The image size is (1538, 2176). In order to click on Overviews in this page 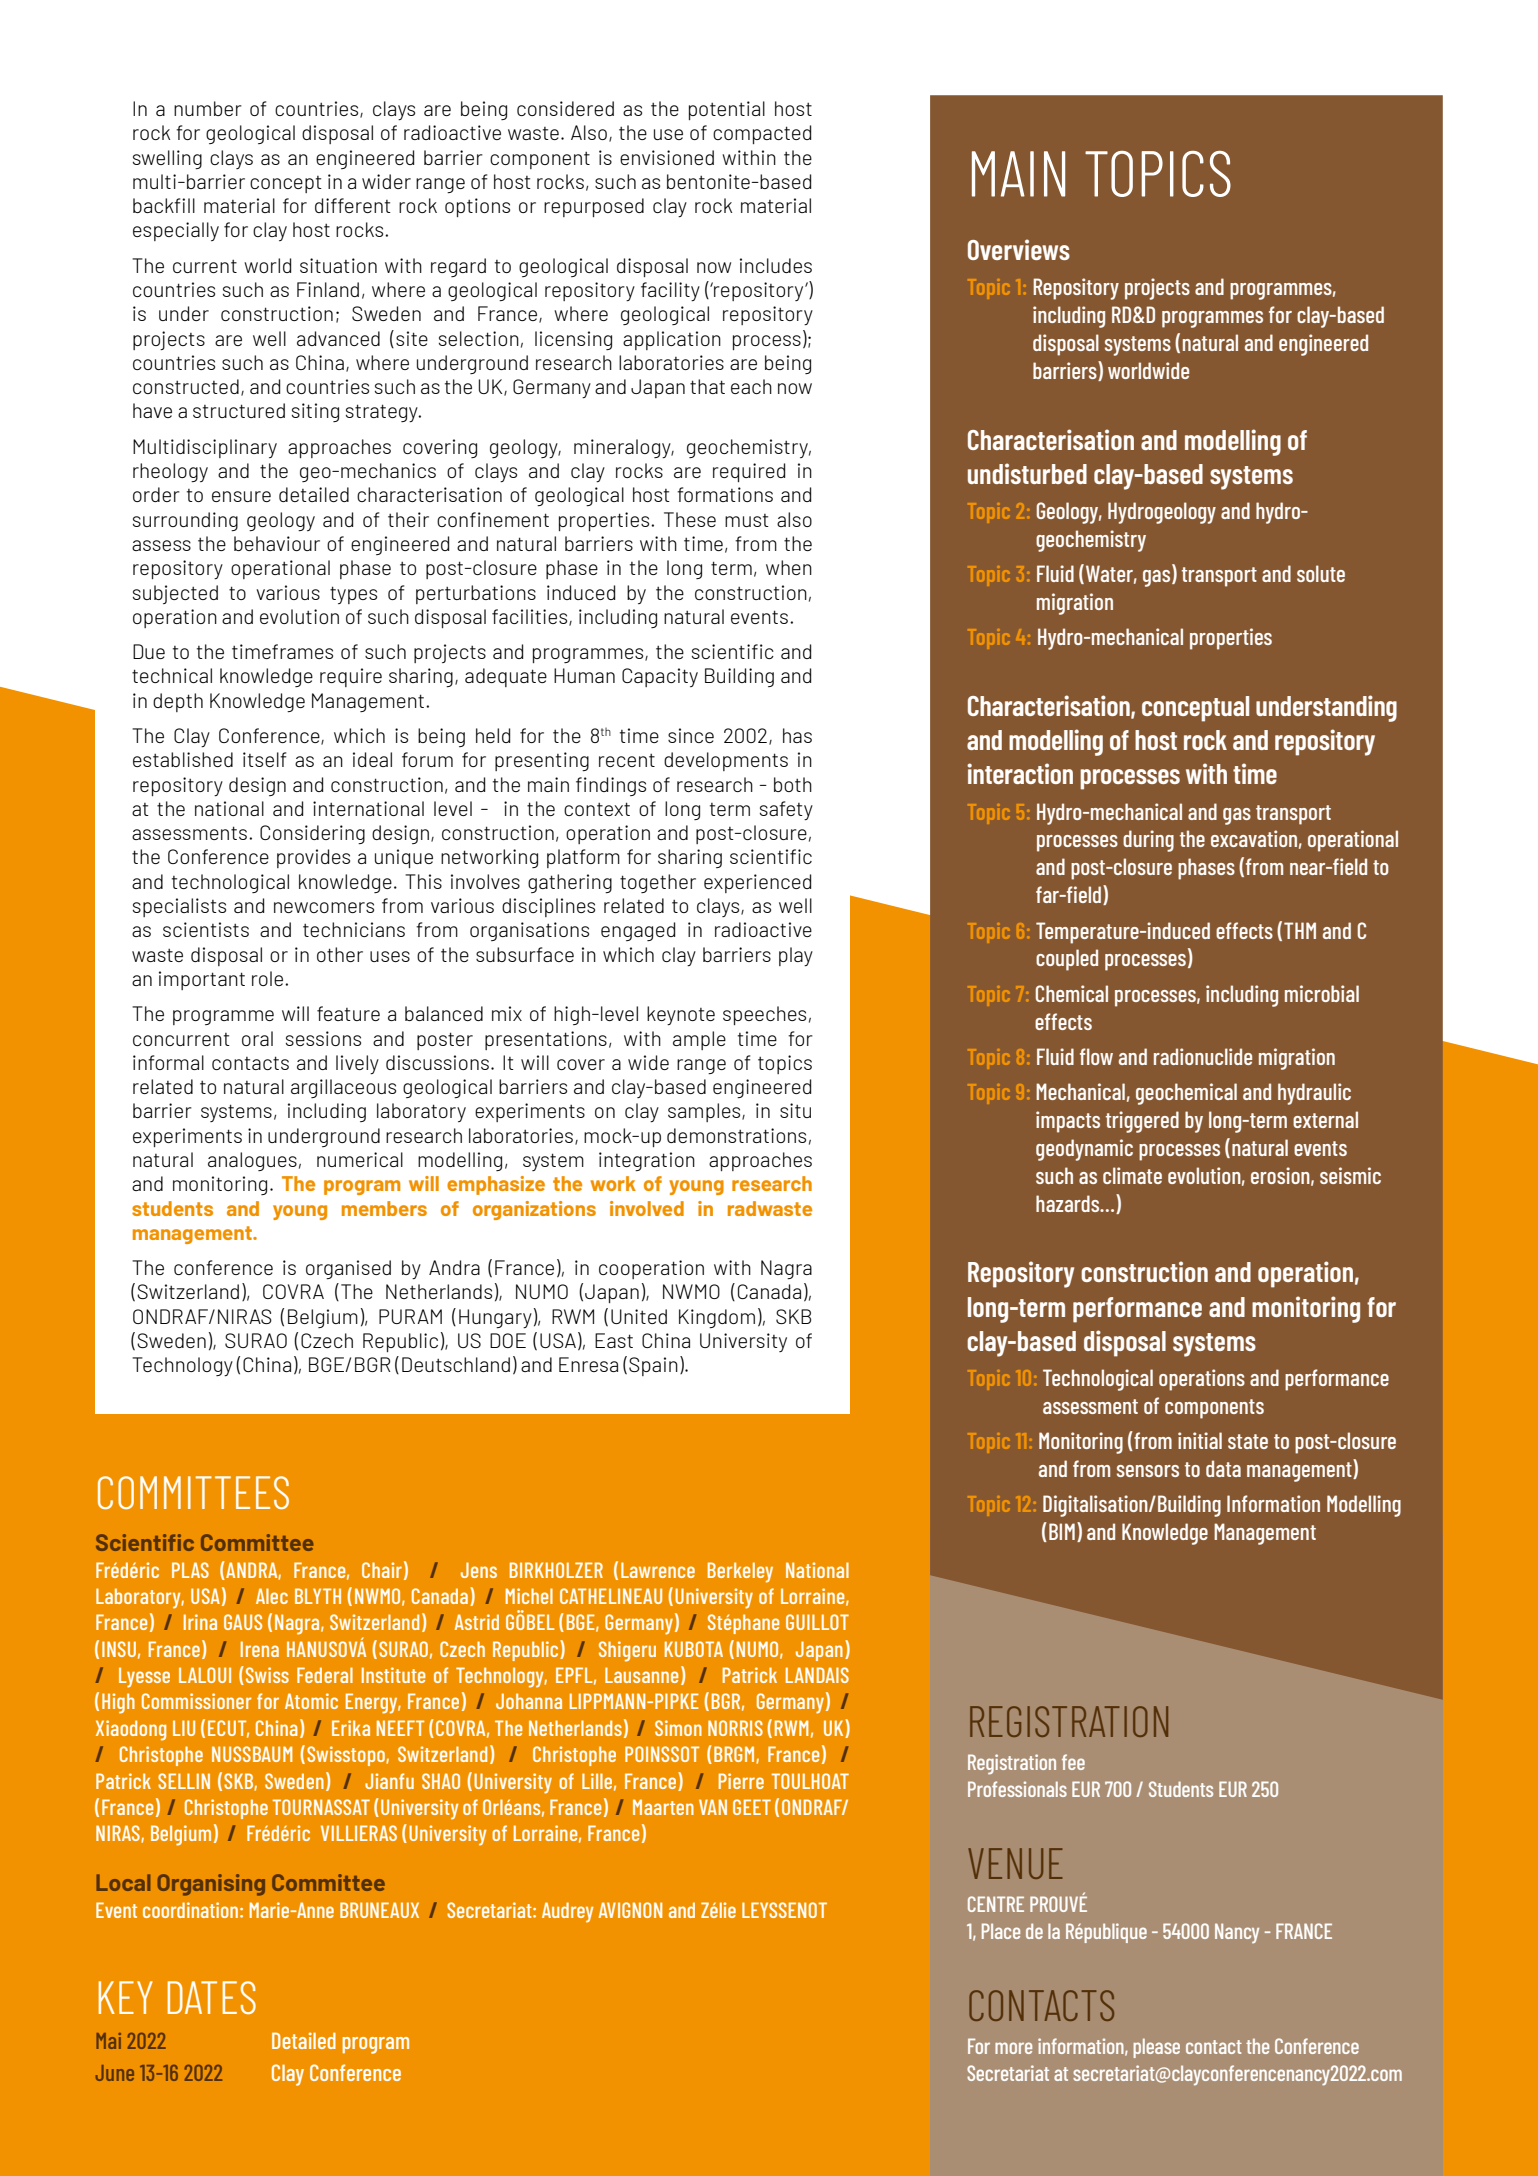, I will do `click(1019, 249)`.
